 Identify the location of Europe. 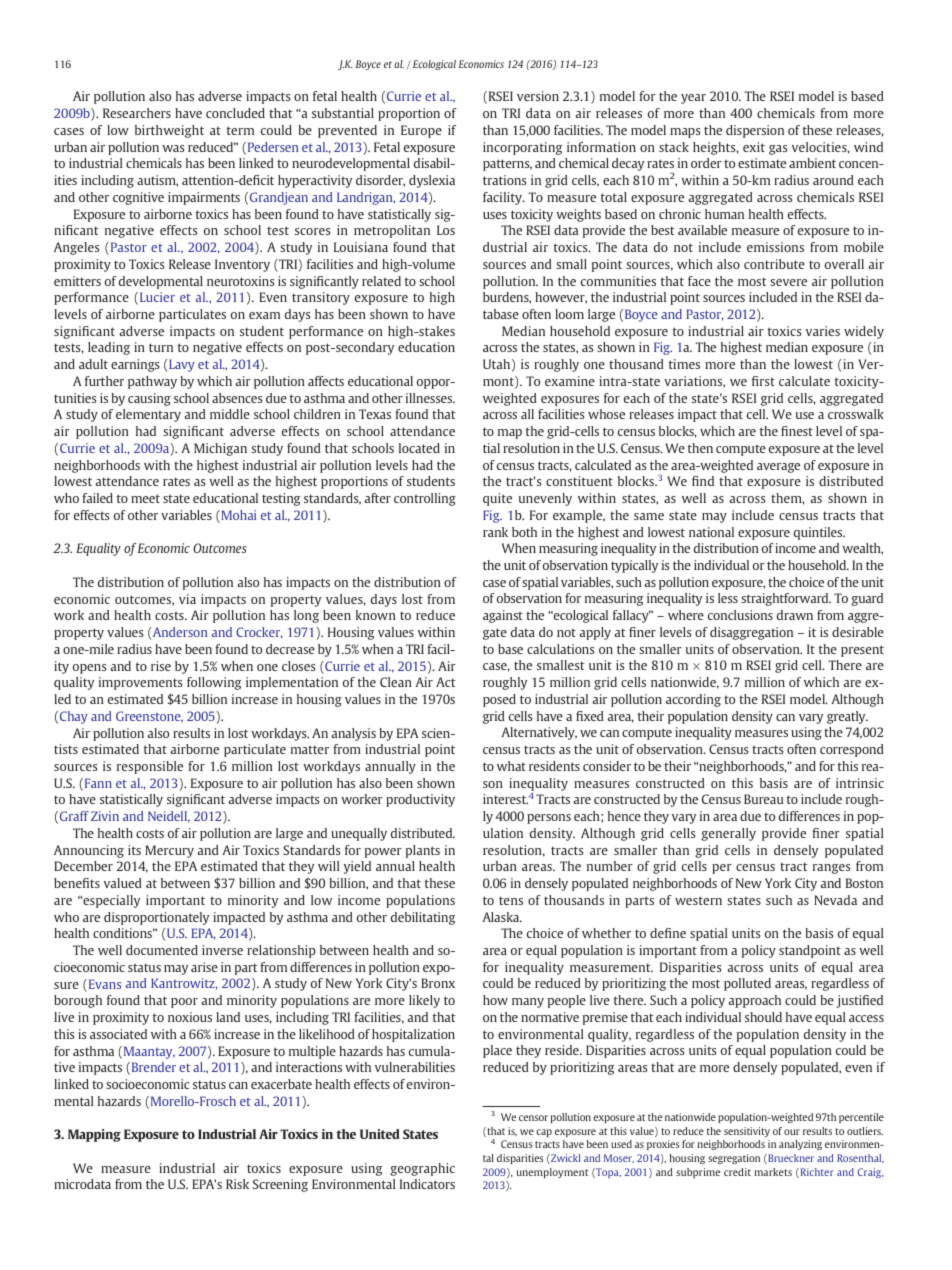
(421, 131).
